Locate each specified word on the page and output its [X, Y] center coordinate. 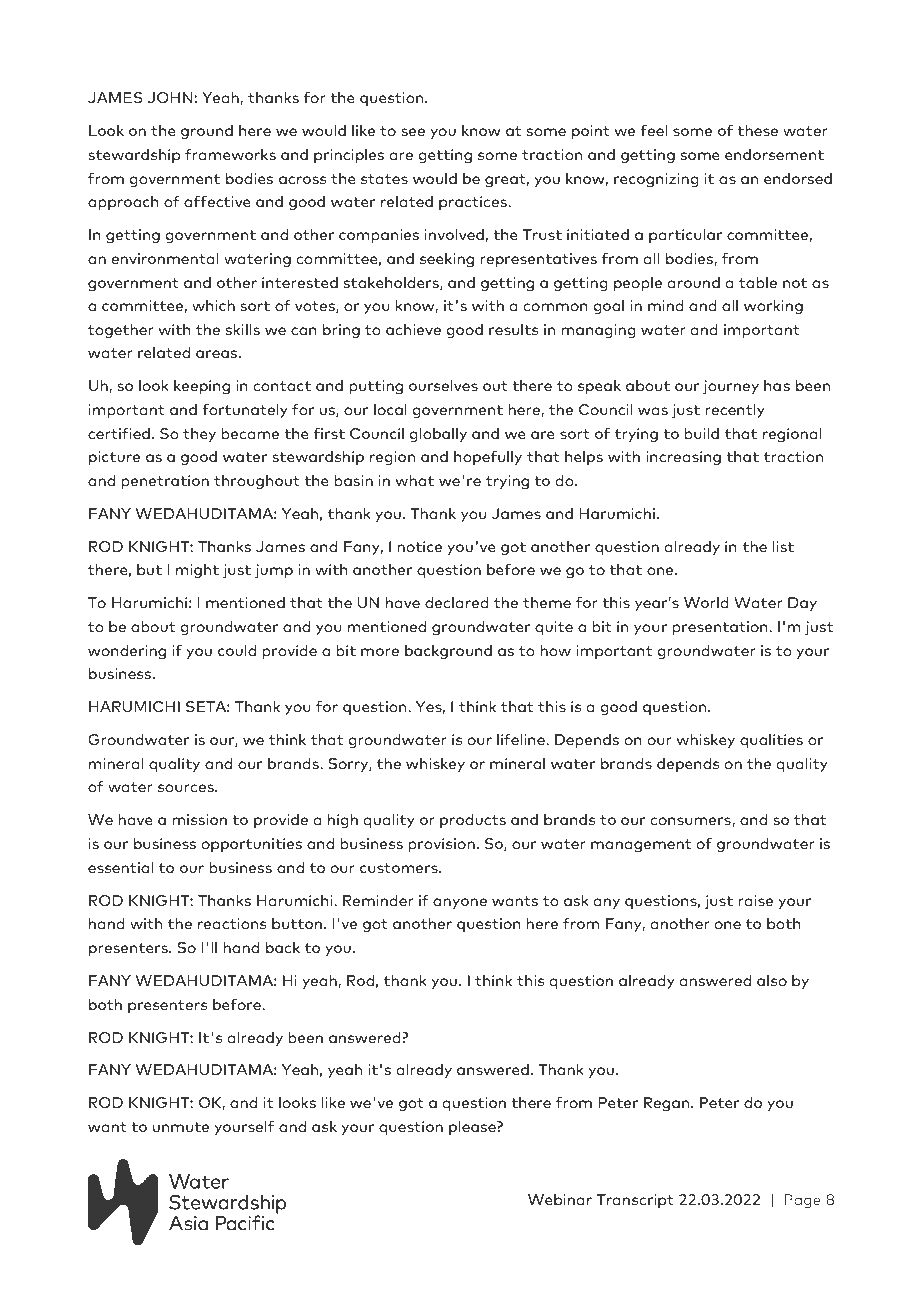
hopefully [488, 457]
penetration [165, 482]
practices [474, 203]
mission [200, 819]
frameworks [230, 154]
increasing [683, 458]
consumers [691, 822]
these [757, 130]
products [473, 821]
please [473, 1128]
